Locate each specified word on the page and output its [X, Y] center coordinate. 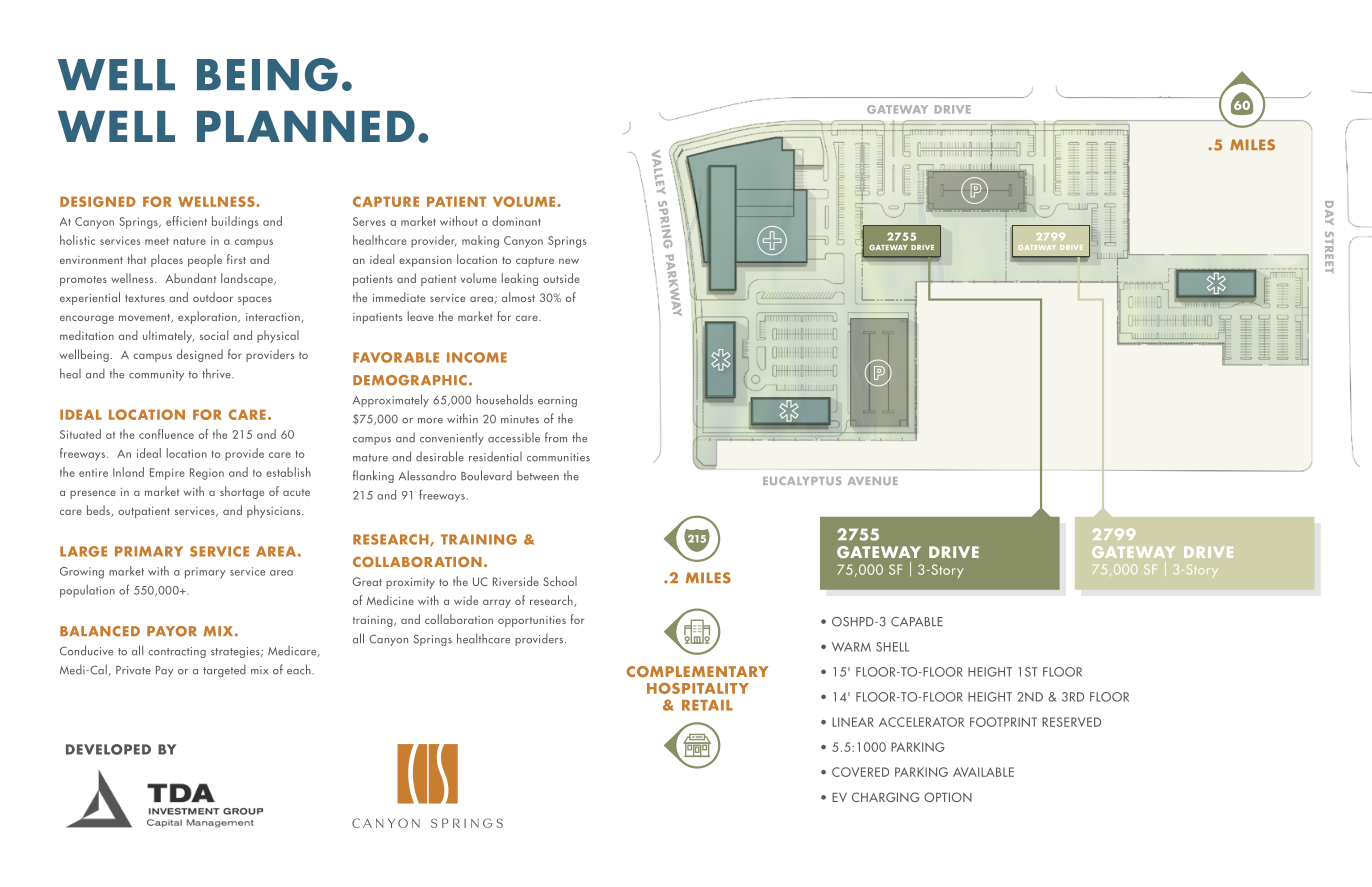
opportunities [532, 621]
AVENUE [873, 481]
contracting [177, 652]
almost [518, 297]
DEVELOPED [108, 749]
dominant [516, 221]
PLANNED [306, 126]
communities [558, 457]
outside [561, 278]
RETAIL [707, 705]
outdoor [213, 297]
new [569, 261]
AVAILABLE [983, 772]
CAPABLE [917, 622]
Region [207, 474]
